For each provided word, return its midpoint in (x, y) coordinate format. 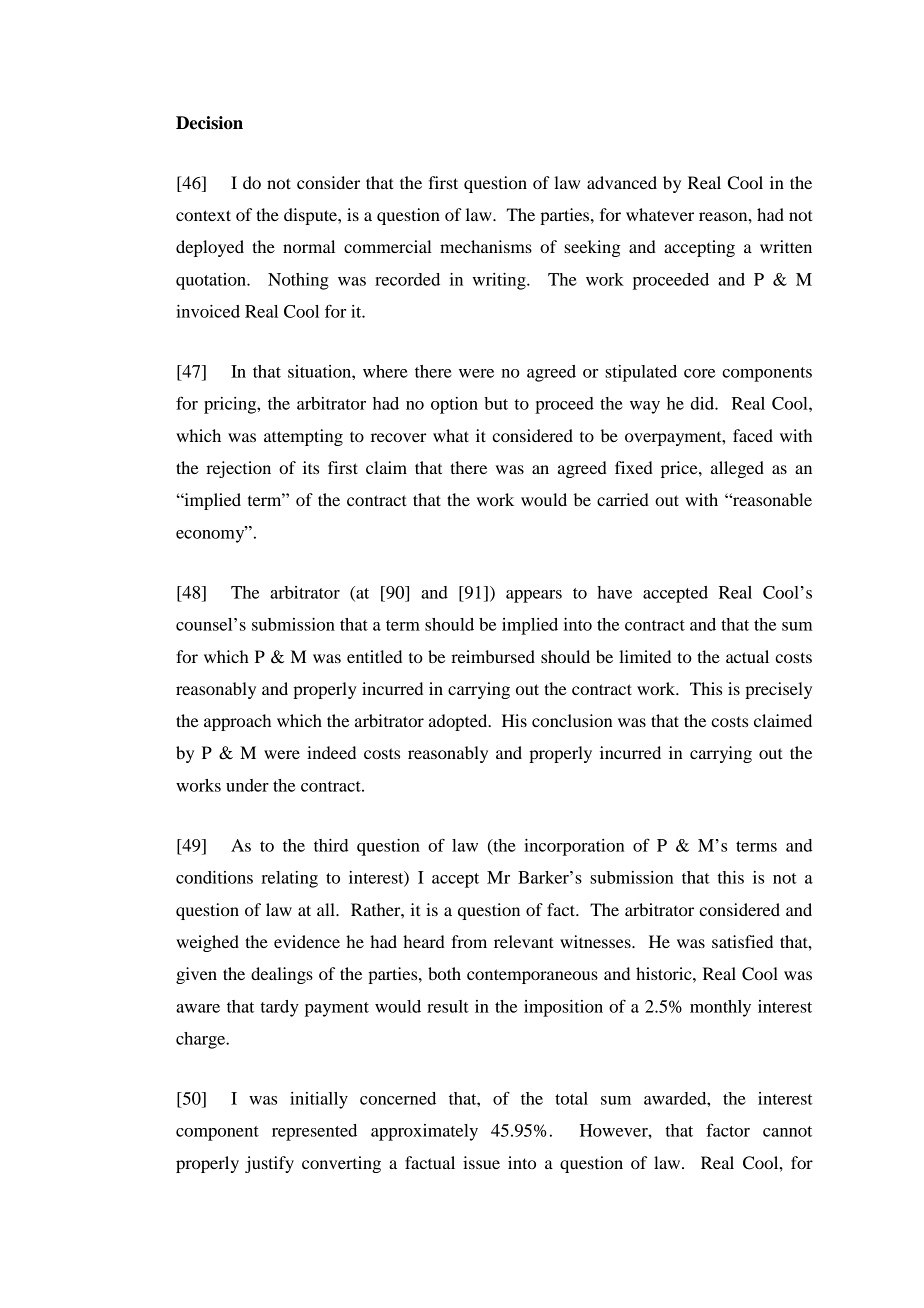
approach (237, 722)
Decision (209, 123)
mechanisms (486, 246)
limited (645, 656)
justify (269, 1164)
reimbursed (493, 656)
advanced (622, 182)
